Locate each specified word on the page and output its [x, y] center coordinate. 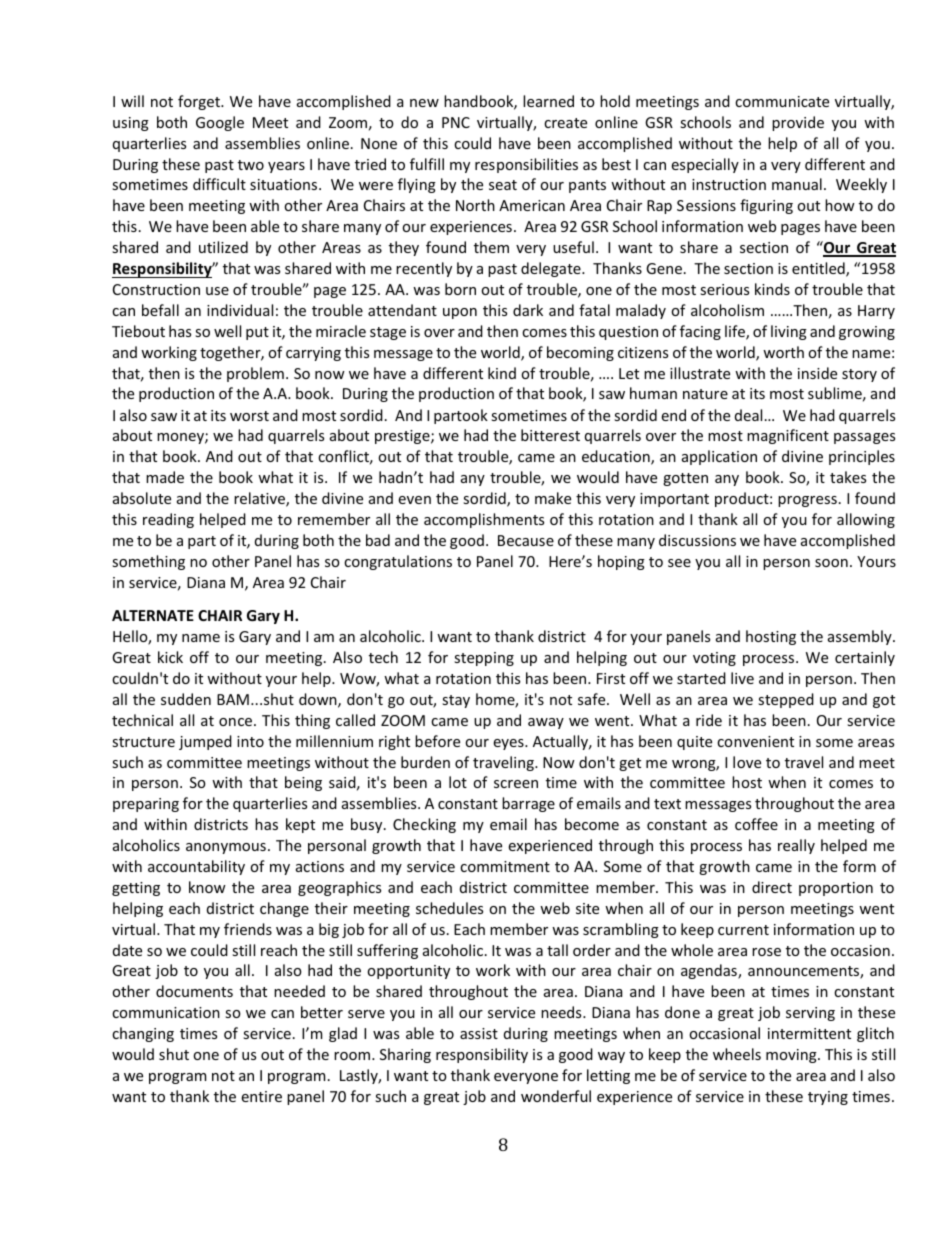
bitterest [550, 435]
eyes [509, 744]
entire [261, 1096]
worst [249, 416]
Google [220, 123]
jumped [205, 742]
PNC [456, 122]
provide [798, 123]
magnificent [788, 436]
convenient [755, 741]
